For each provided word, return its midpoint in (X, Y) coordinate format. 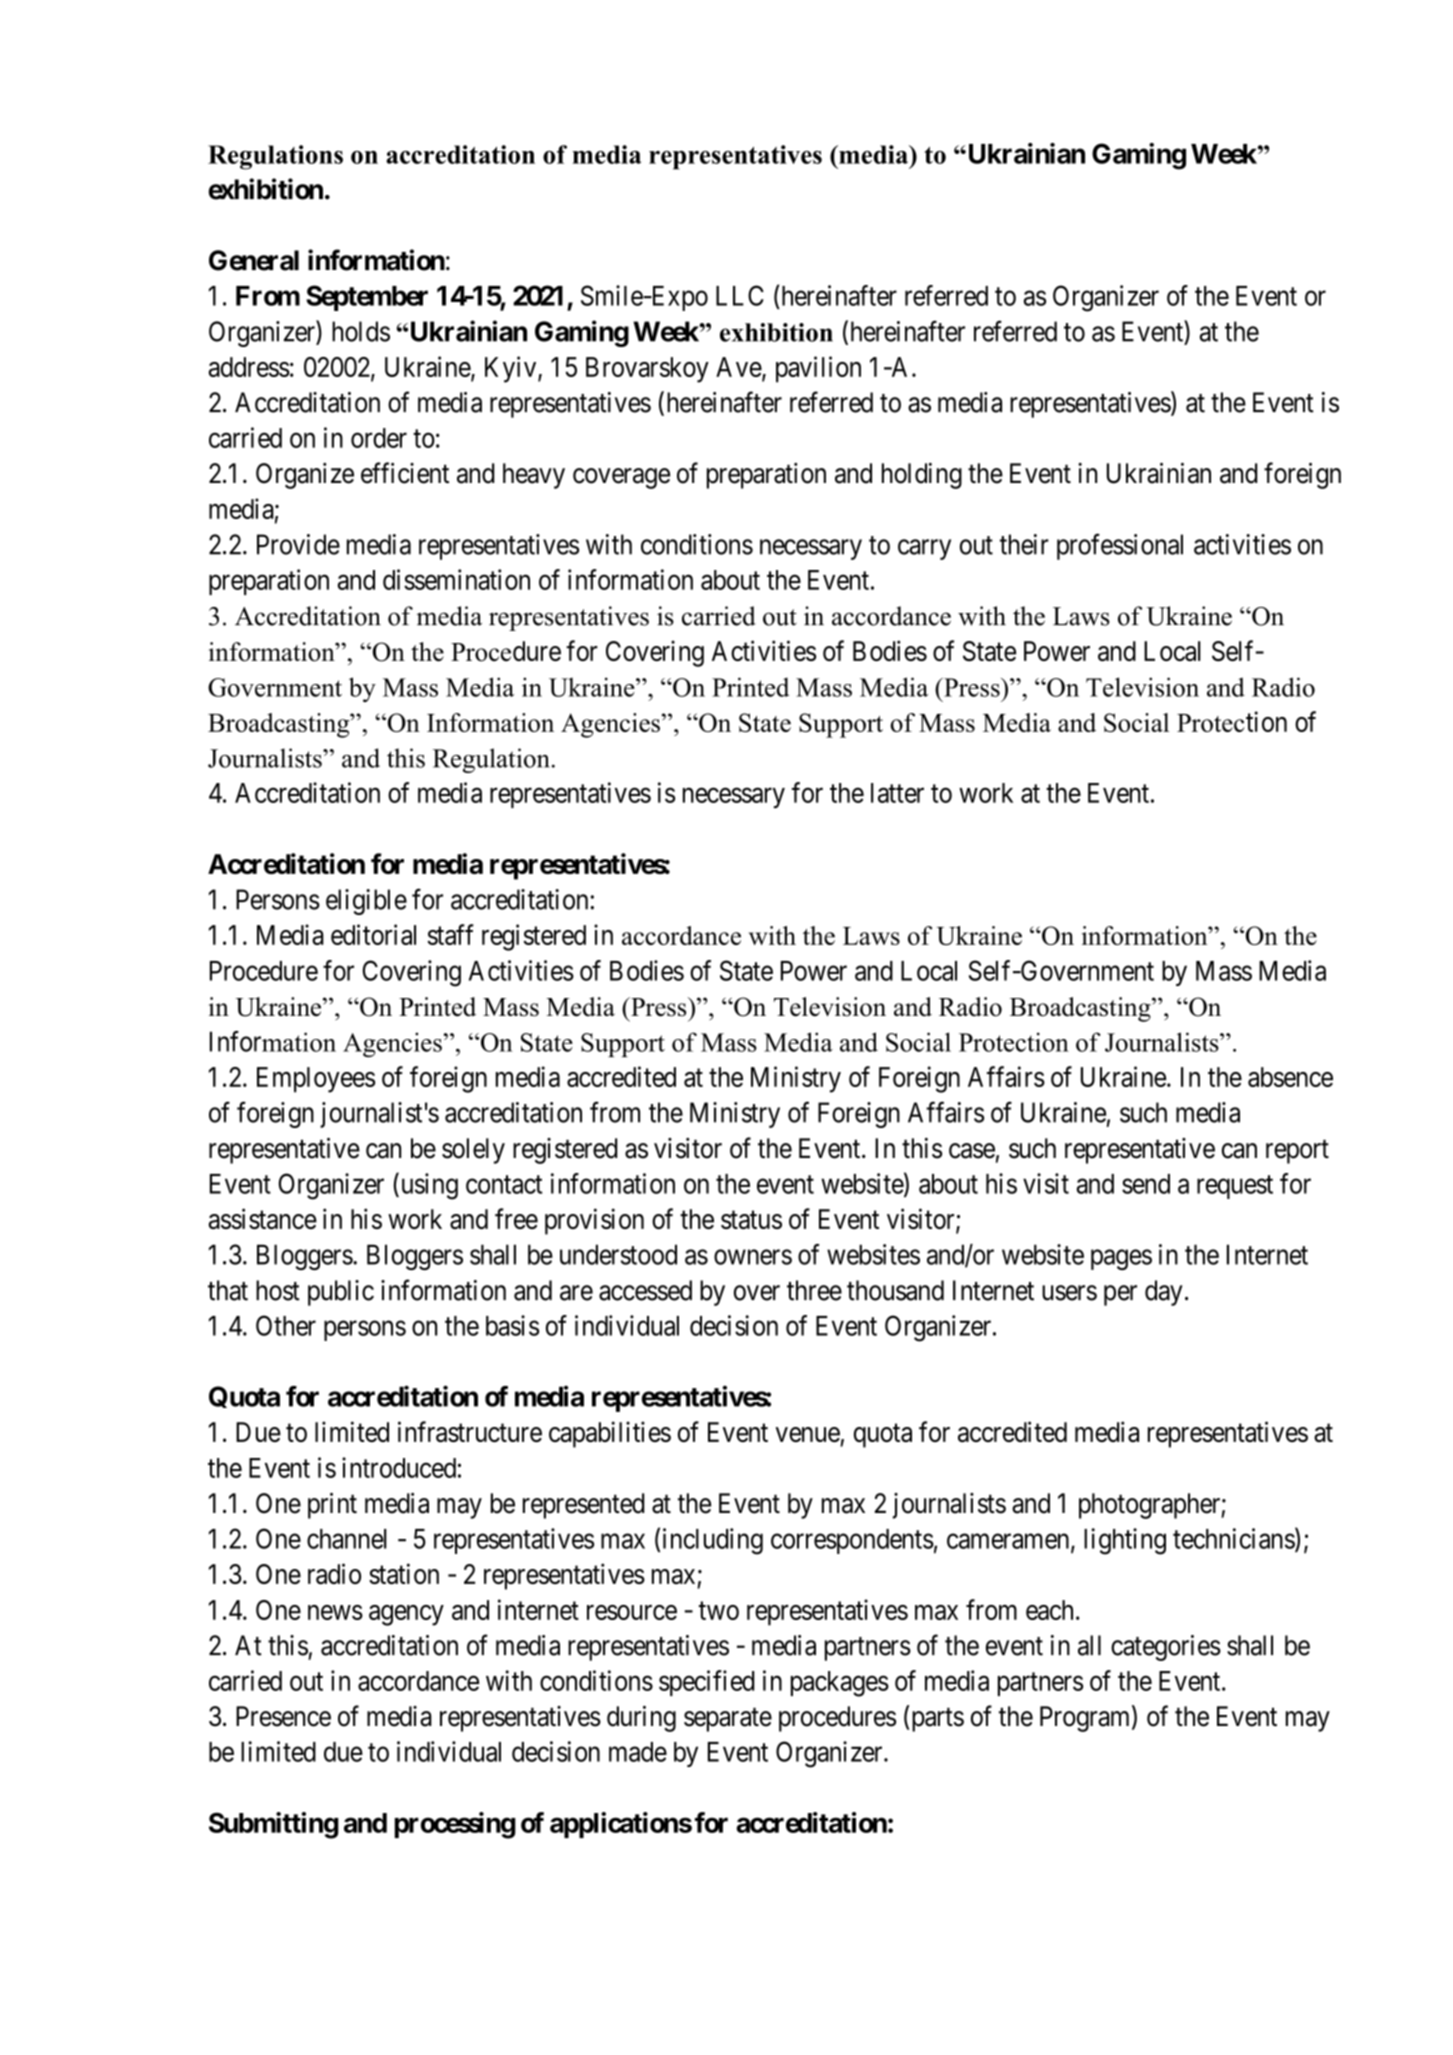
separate (728, 1720)
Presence (283, 1716)
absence (1290, 1077)
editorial (373, 934)
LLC (740, 295)
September (367, 298)
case (972, 1151)
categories (1166, 1648)
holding (922, 476)
